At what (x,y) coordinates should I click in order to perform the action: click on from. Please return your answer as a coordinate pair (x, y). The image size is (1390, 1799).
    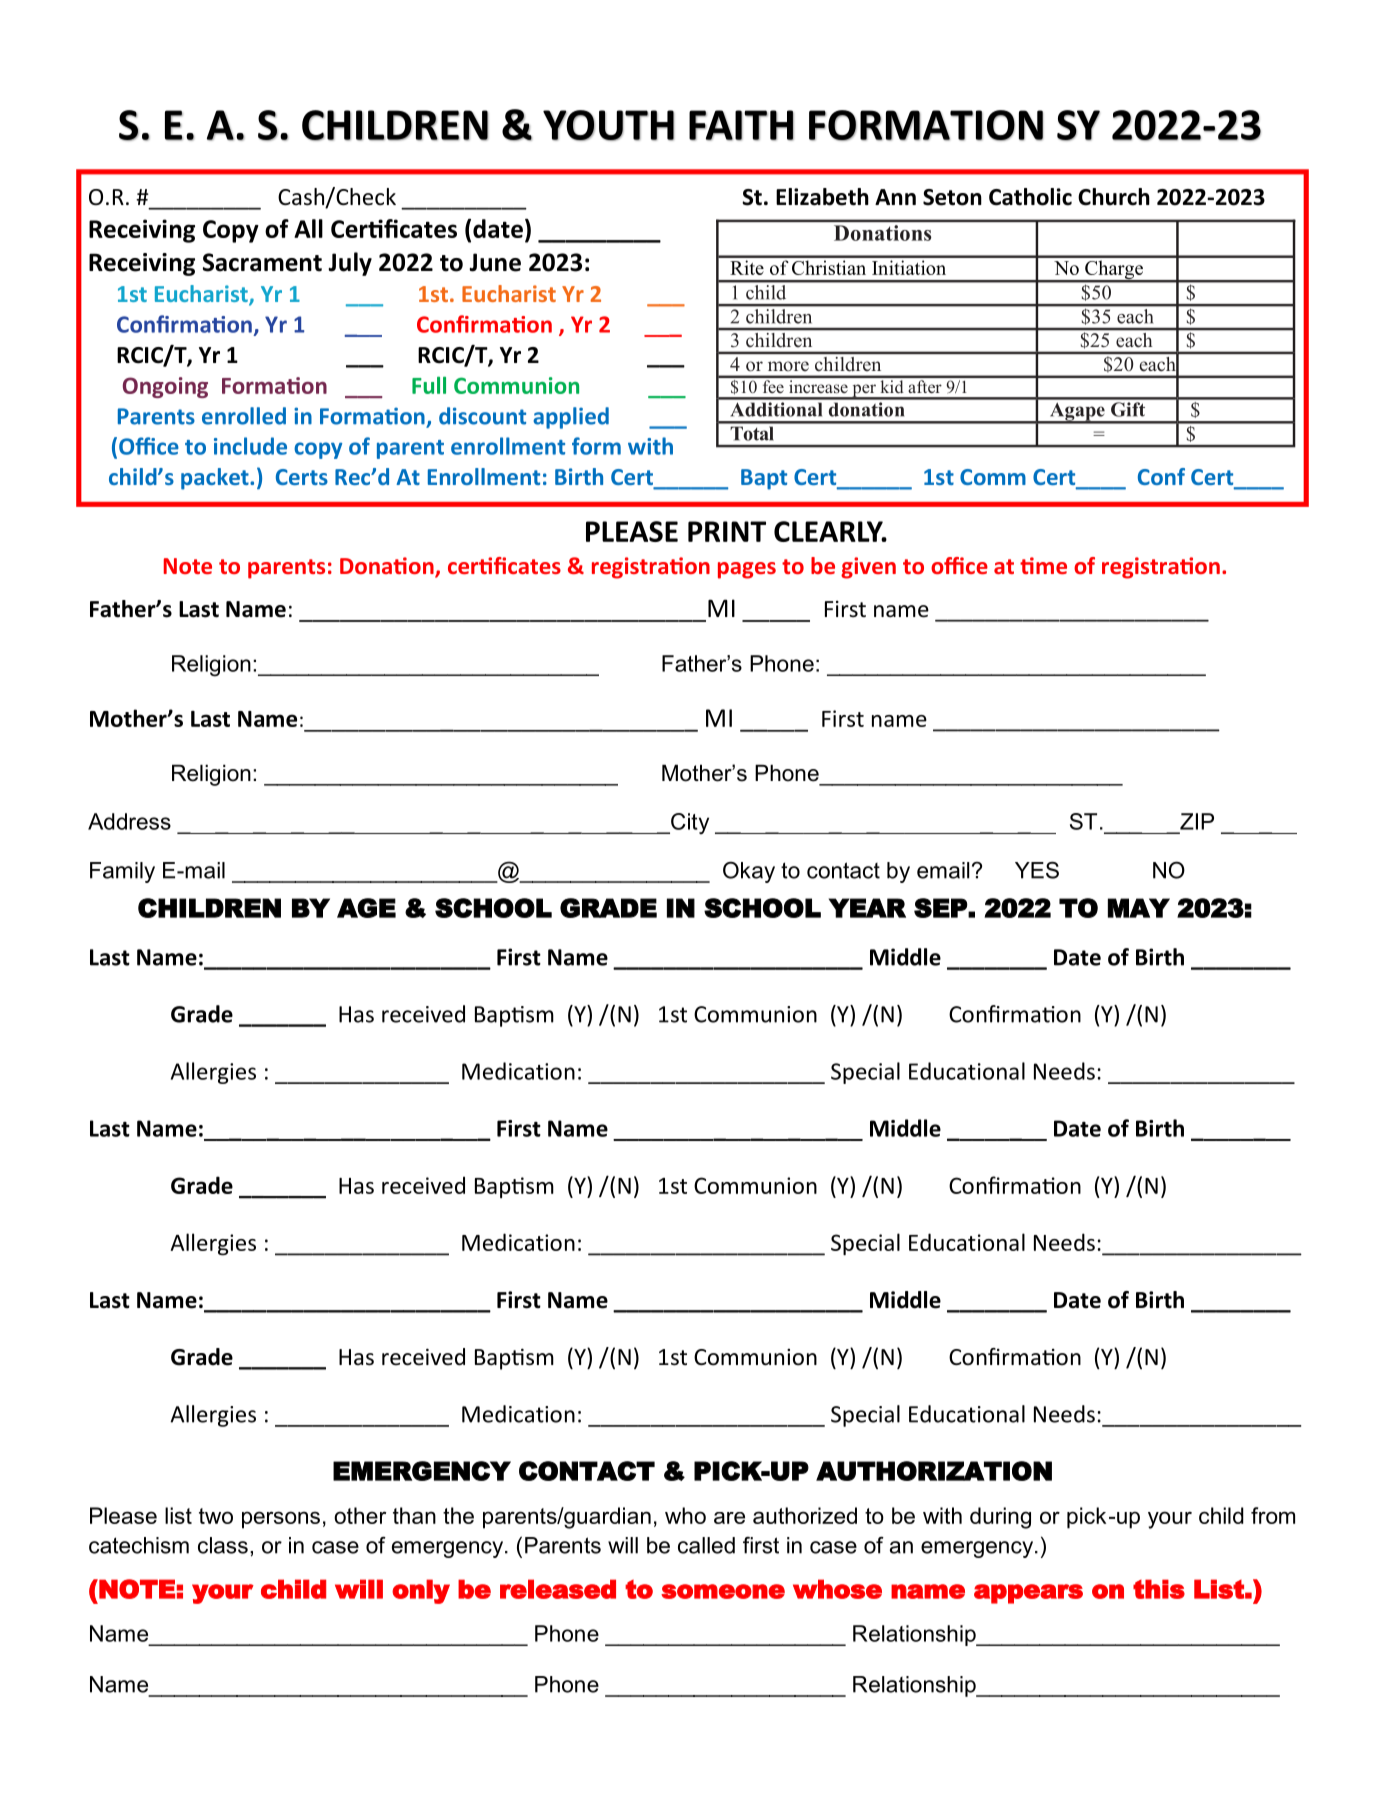
    Looking at the image, I should click on (1273, 1515).
